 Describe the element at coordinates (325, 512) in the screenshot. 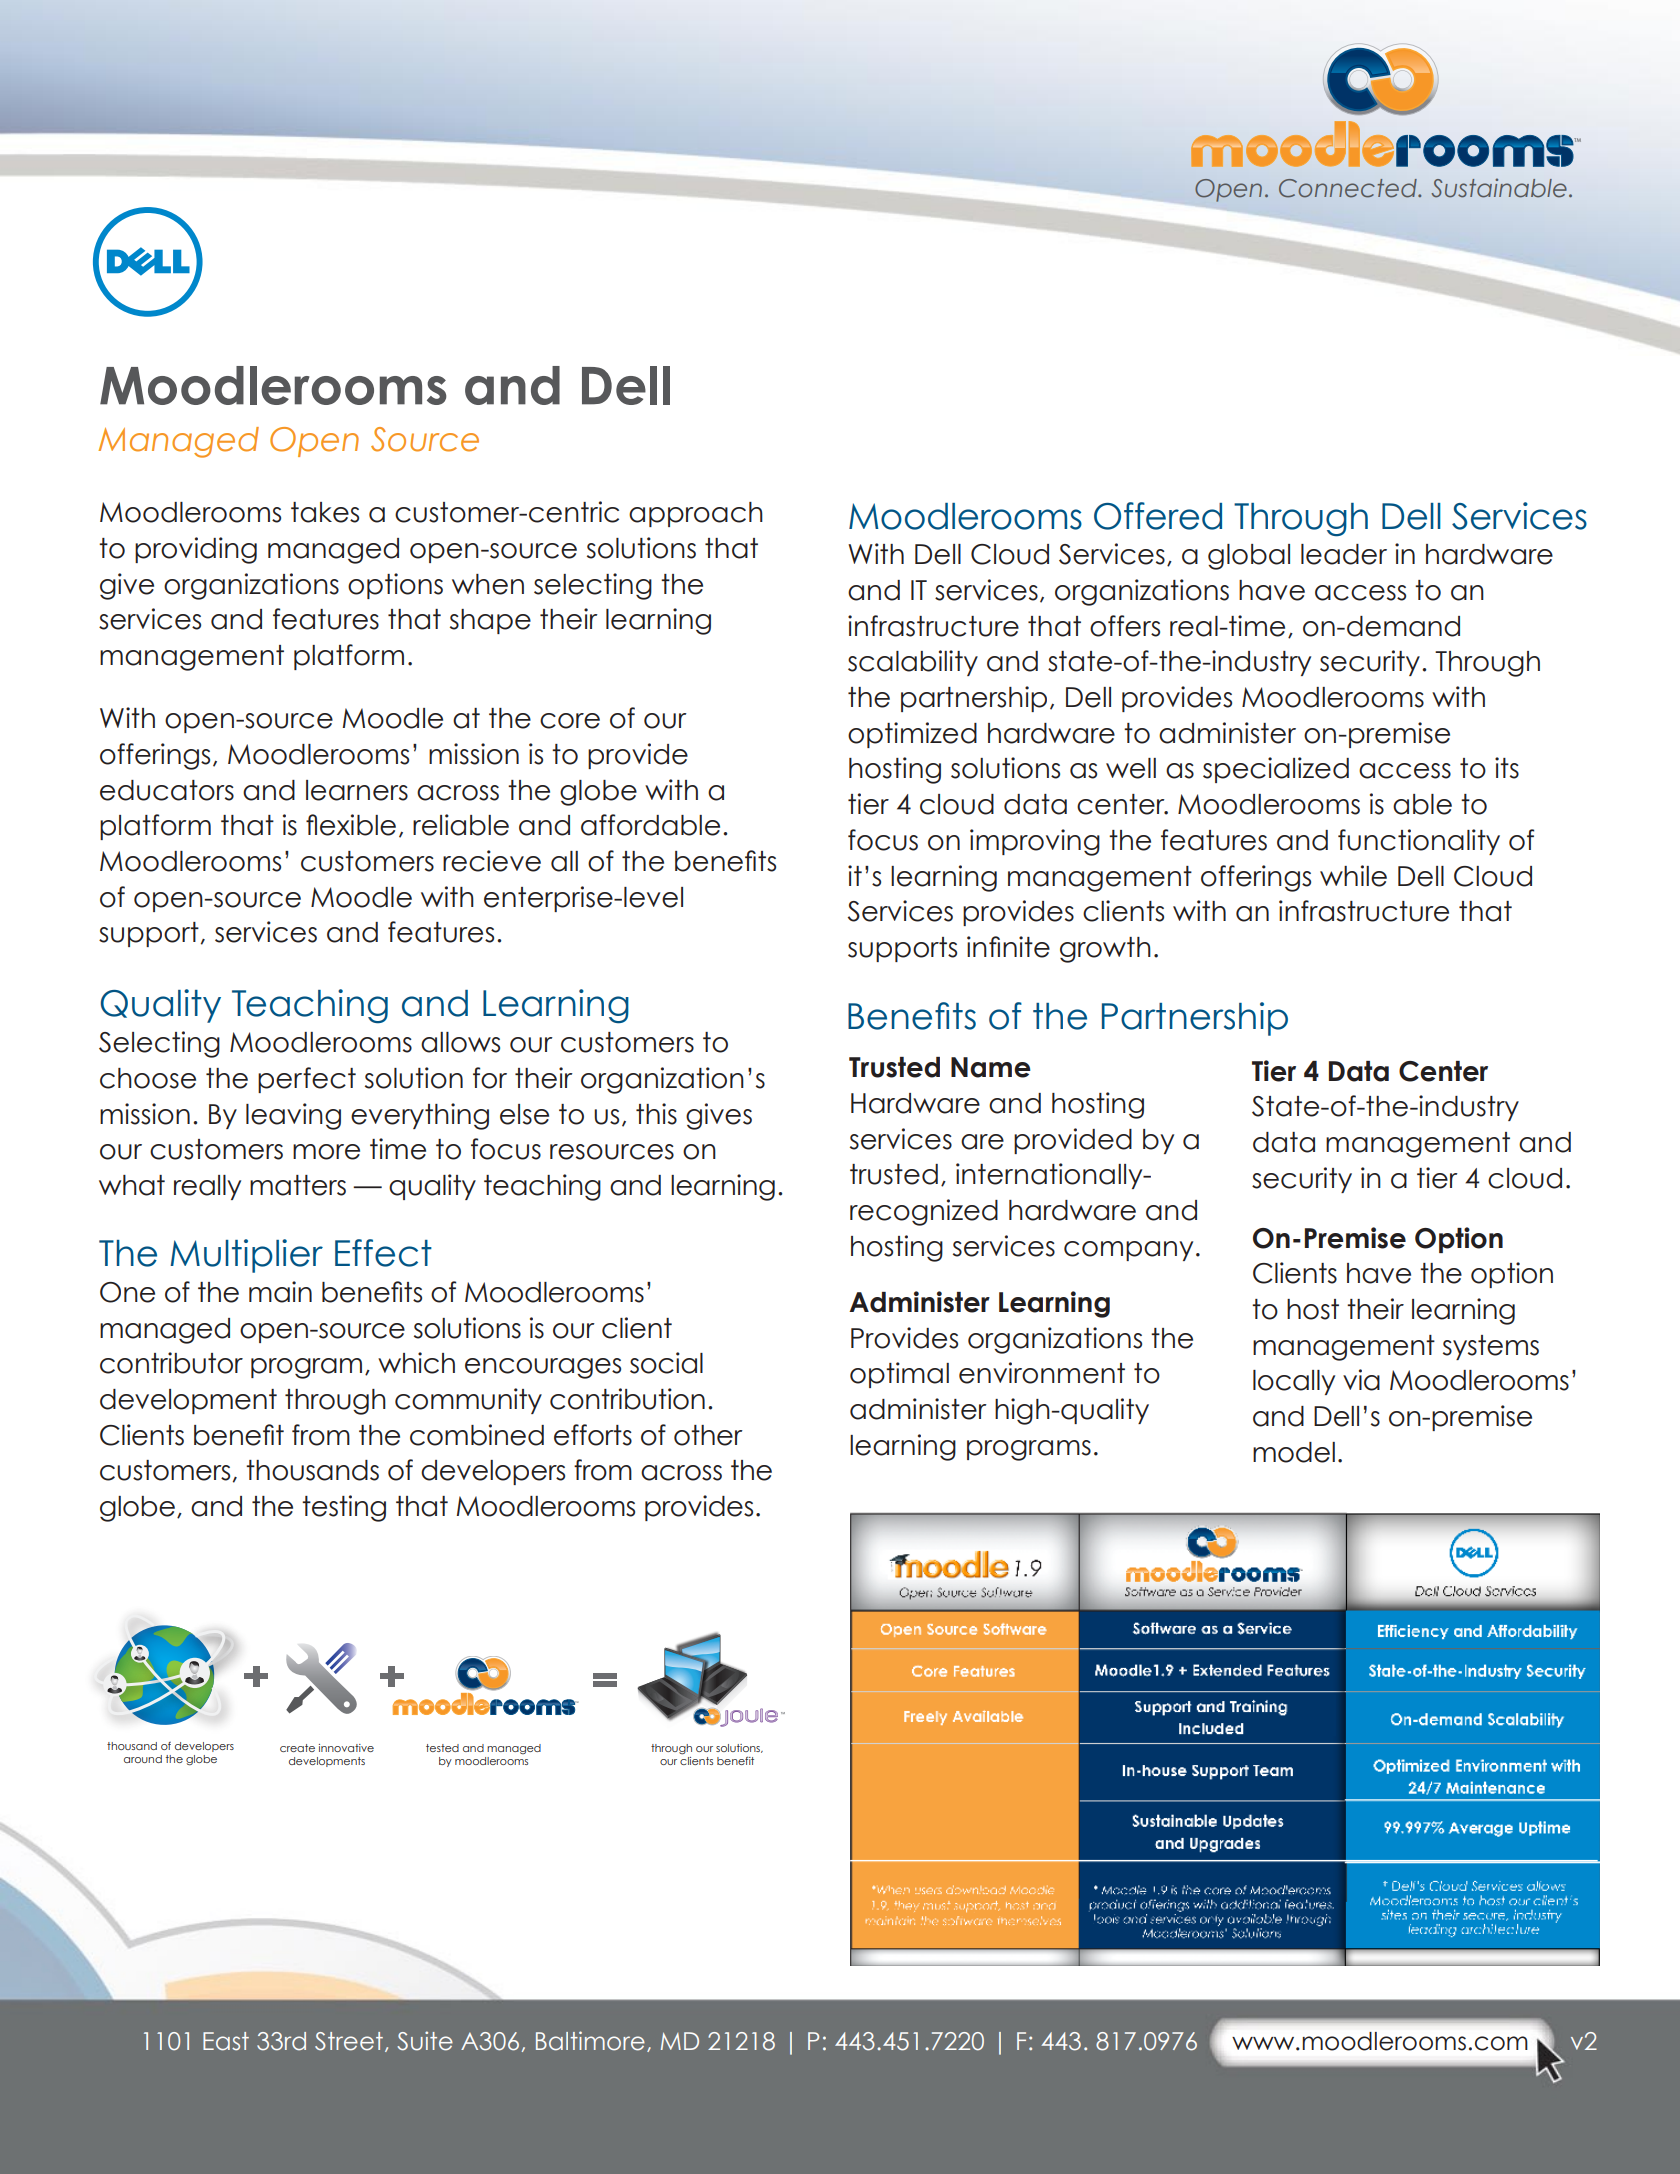

I see `takes` at that location.
